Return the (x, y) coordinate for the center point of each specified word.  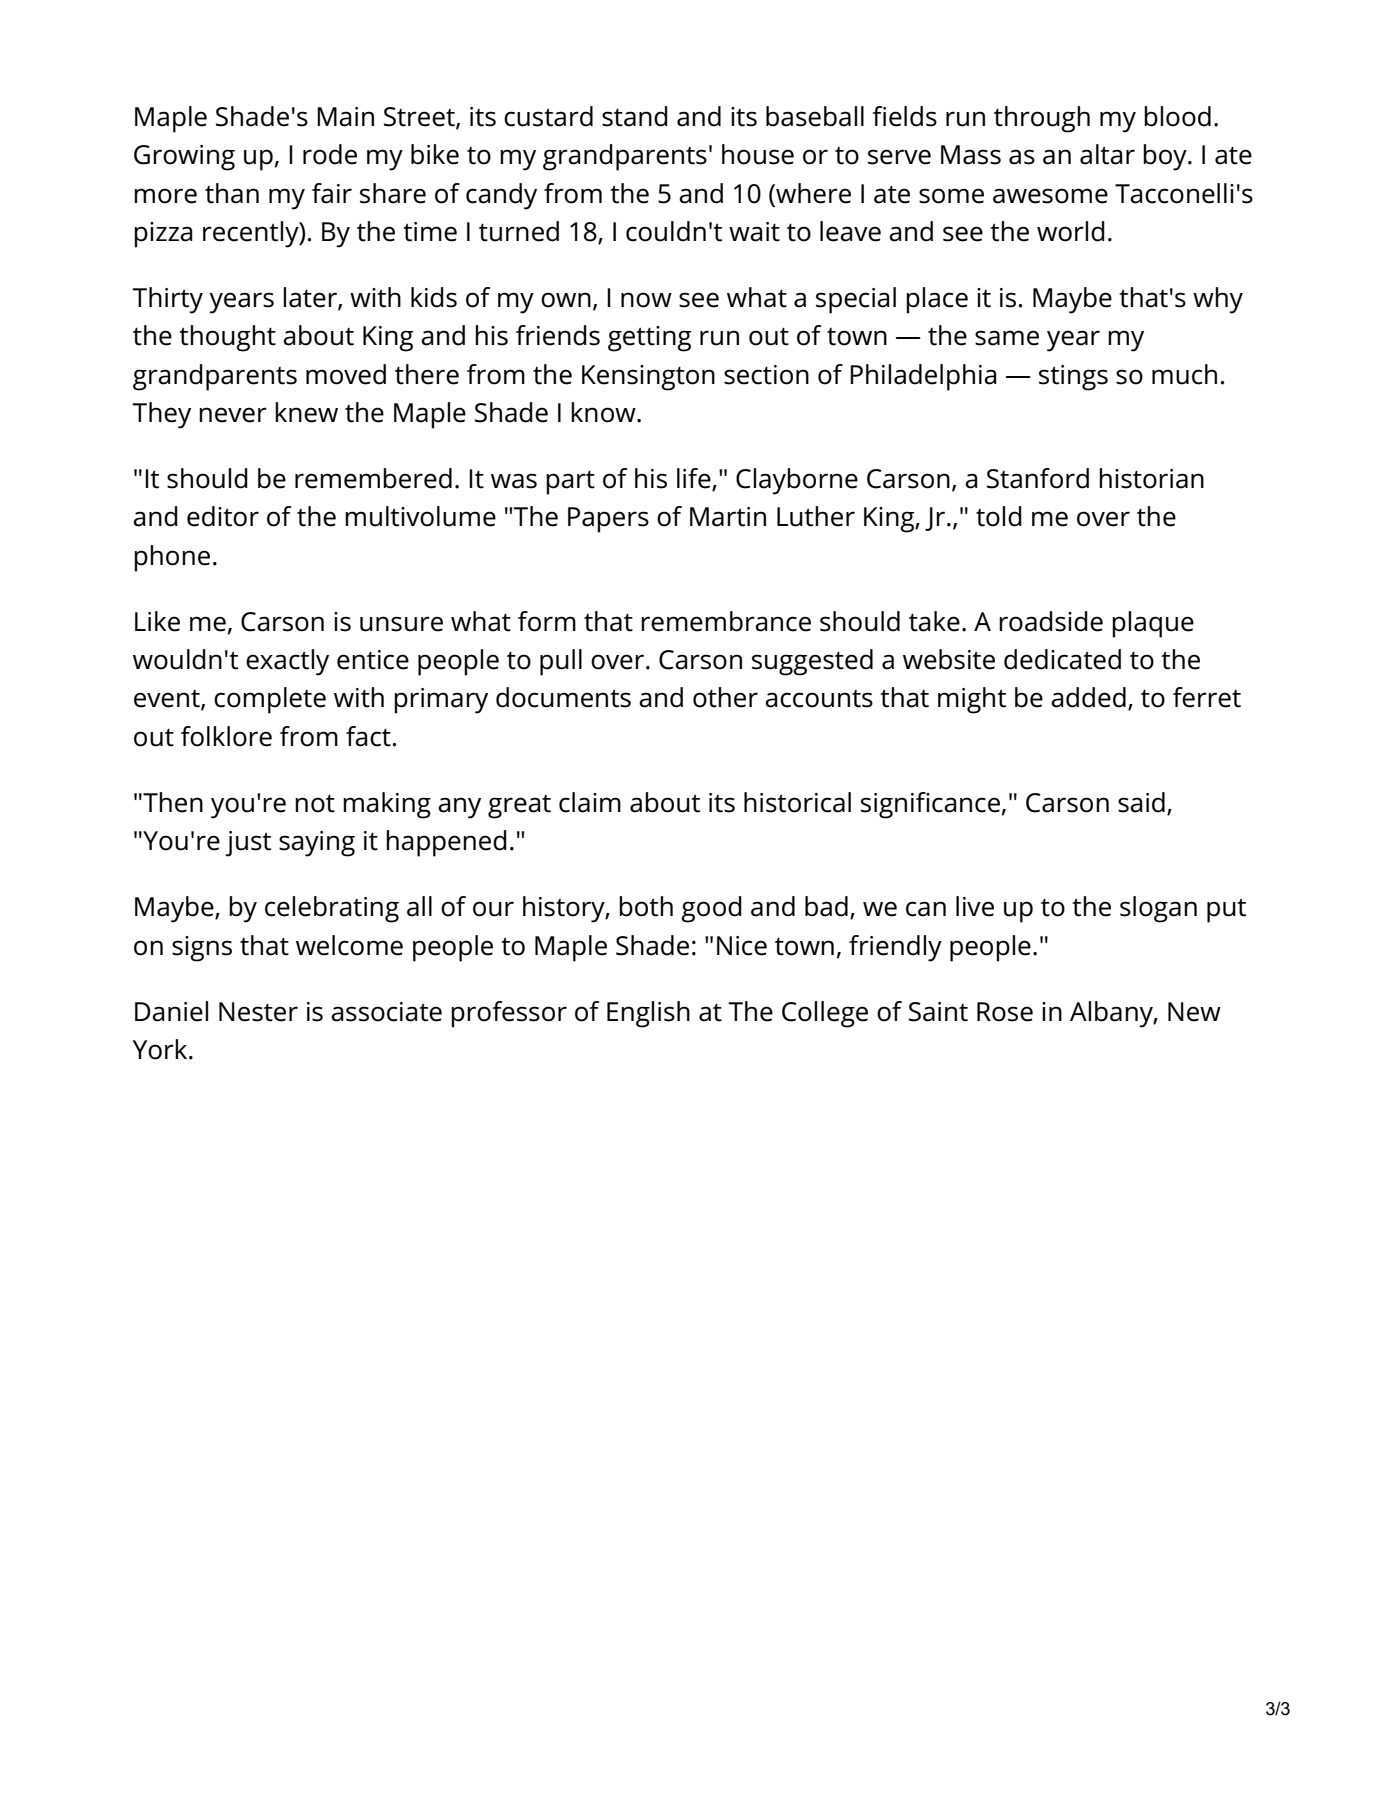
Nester (258, 1012)
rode (330, 154)
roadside (1051, 621)
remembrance (726, 621)
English (648, 1014)
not (315, 803)
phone (172, 558)
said (1141, 802)
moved (346, 374)
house (758, 154)
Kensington (648, 378)
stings (1073, 378)
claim (590, 802)
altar (1107, 154)
